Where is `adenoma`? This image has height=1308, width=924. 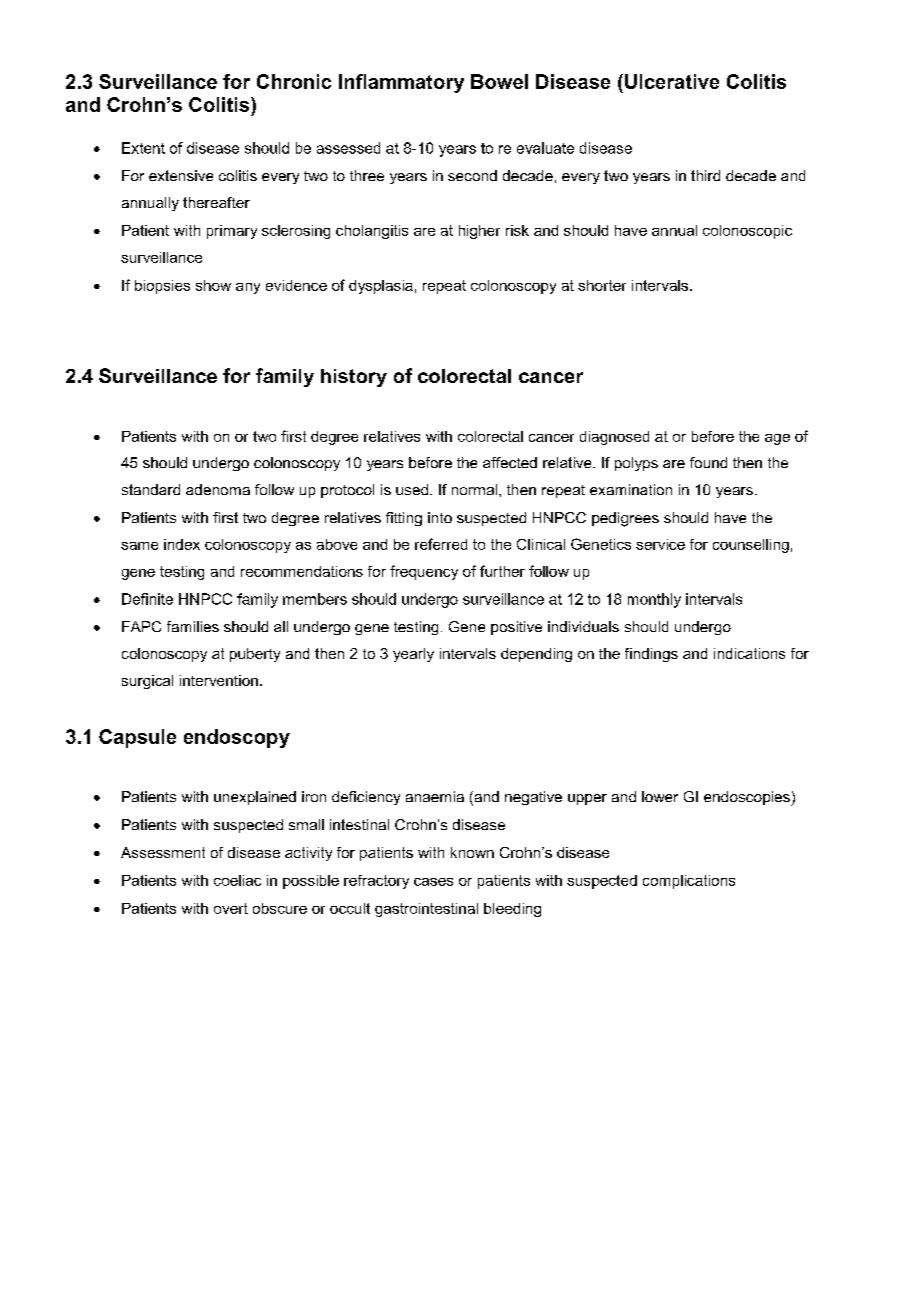 adenoma is located at coordinates (218, 489).
